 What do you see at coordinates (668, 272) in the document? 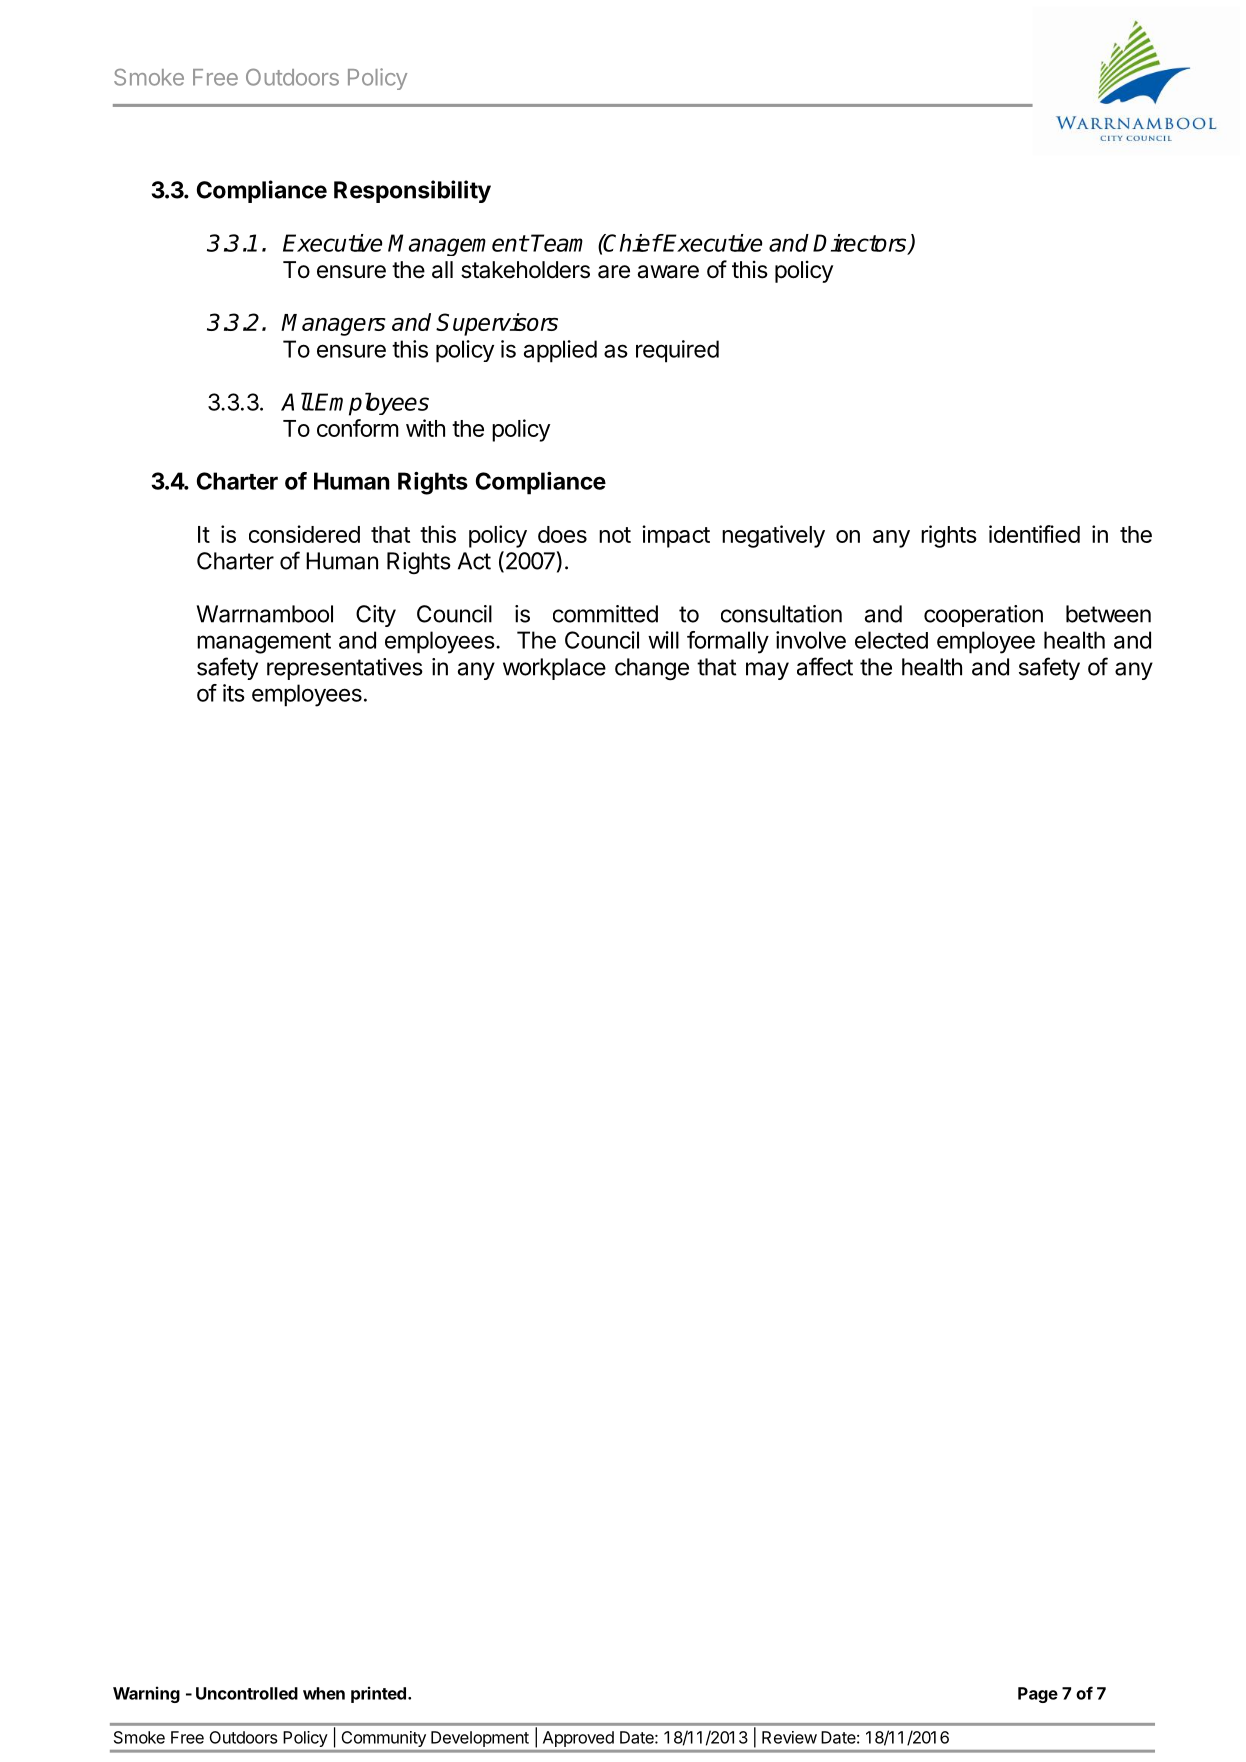
I see `aware` at bounding box center [668, 272].
